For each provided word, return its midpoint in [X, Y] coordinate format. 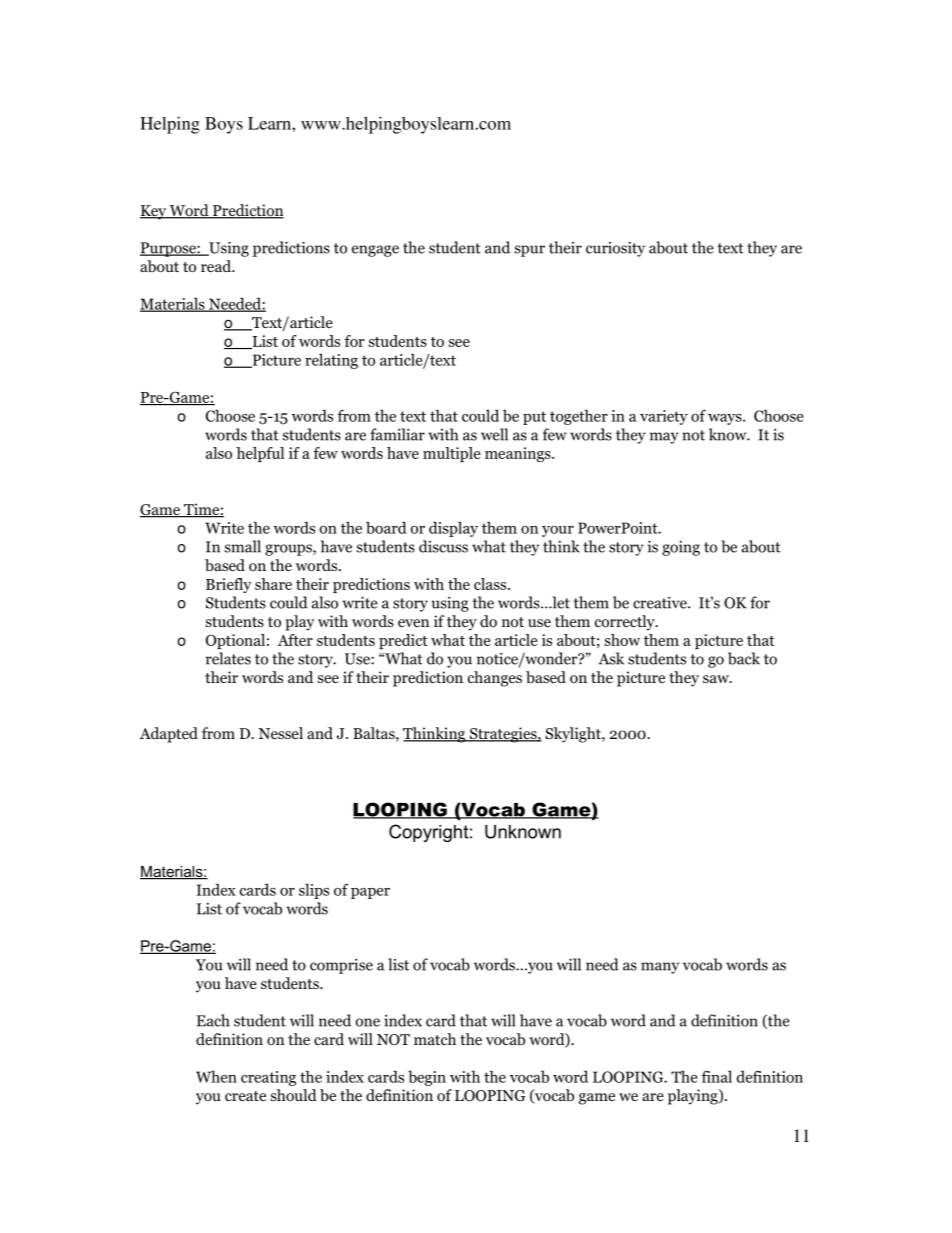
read [217, 266]
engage [375, 251]
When [216, 1076]
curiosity [615, 249]
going [681, 548]
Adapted [169, 735]
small [243, 546]
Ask [611, 658]
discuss [443, 546]
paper [370, 893]
